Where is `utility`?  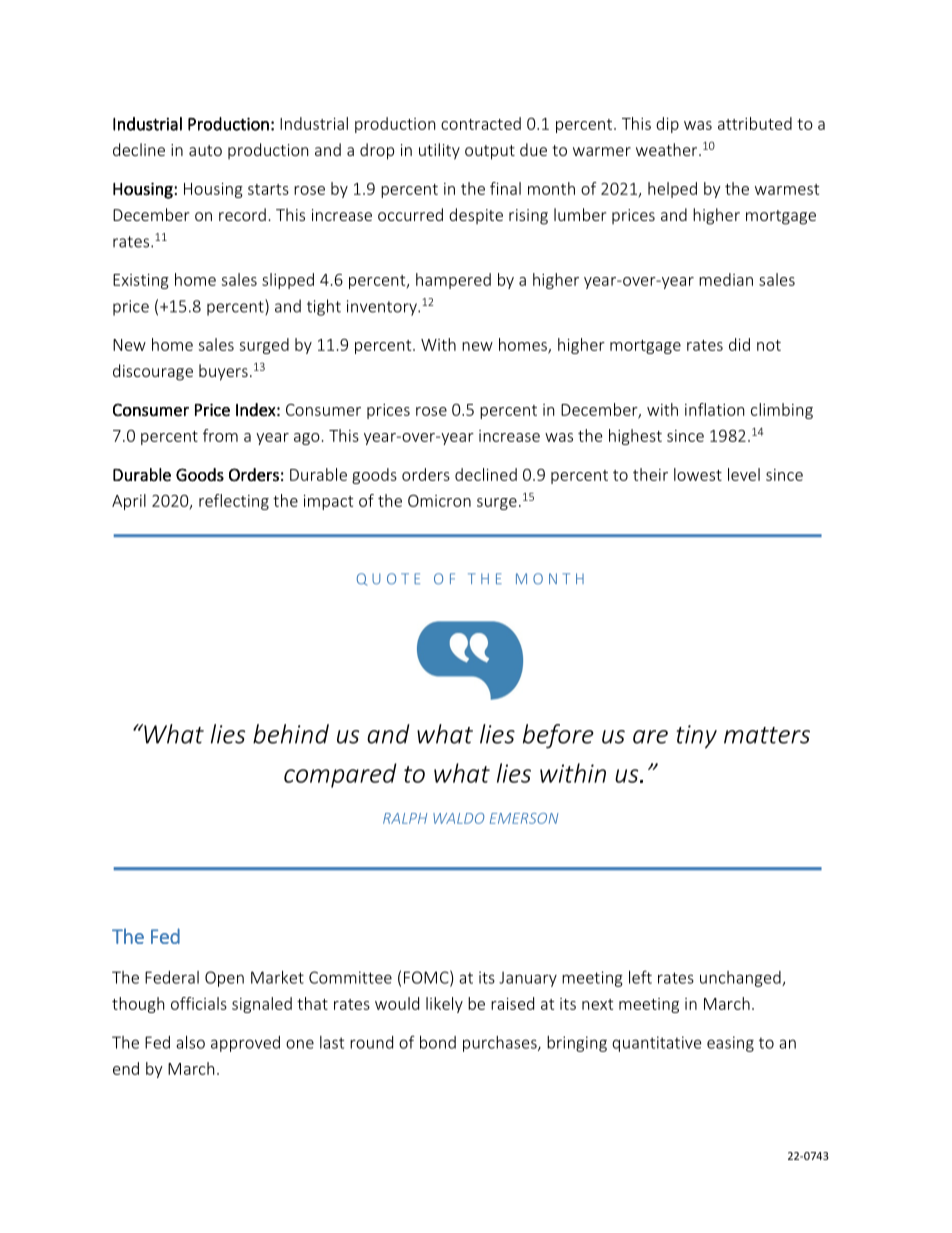
utility is located at coordinates (439, 151).
